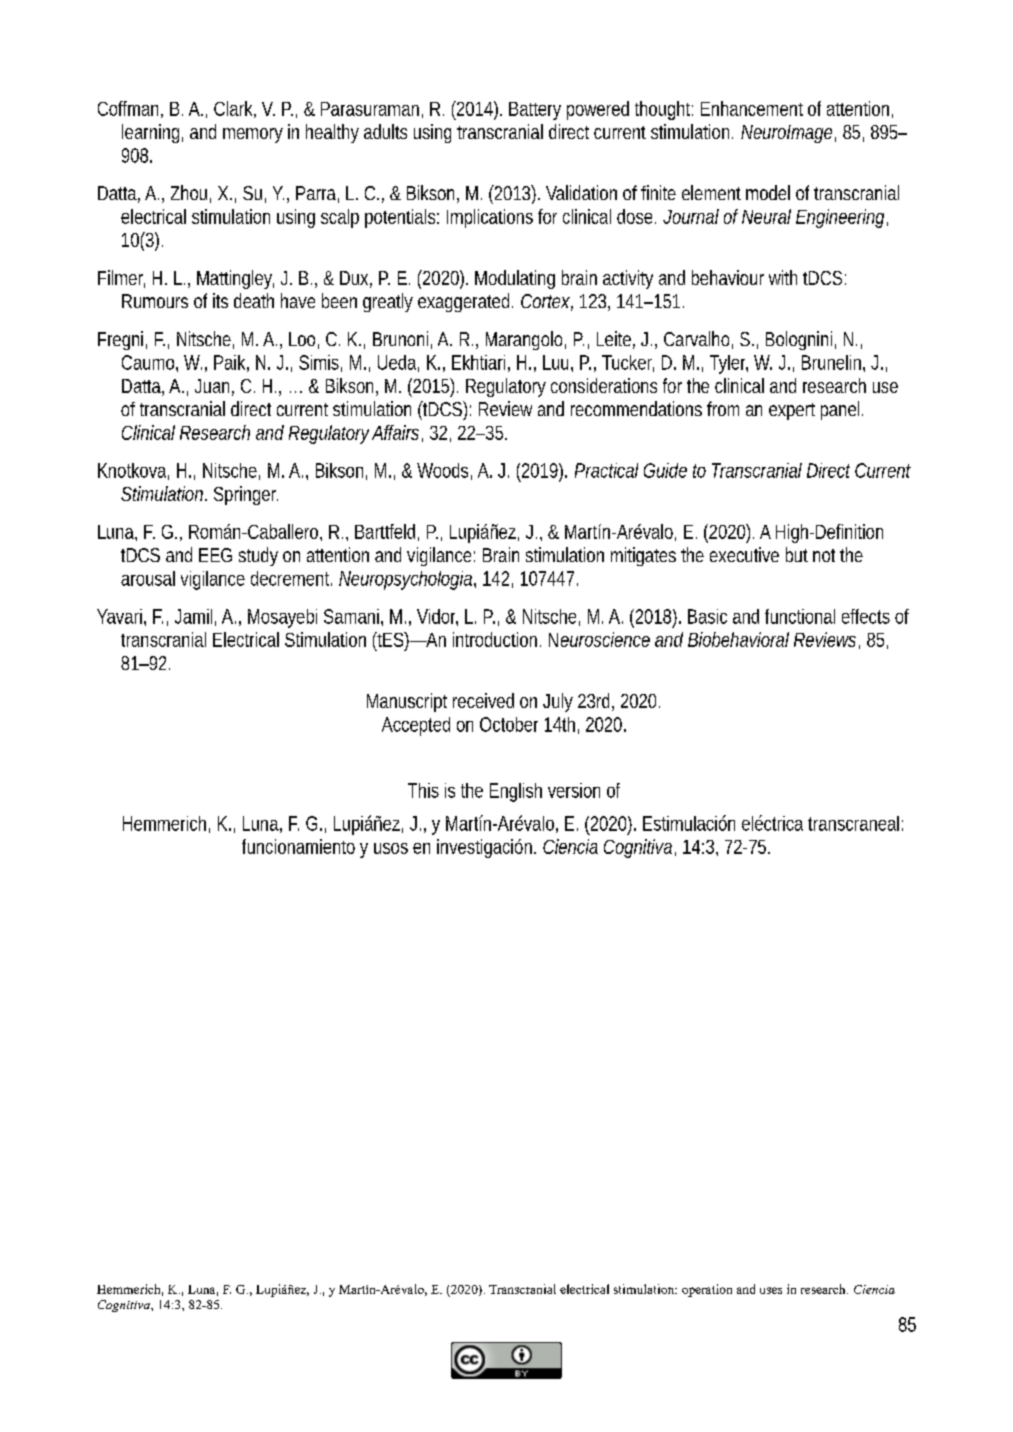 This screenshot has width=1013, height=1432. I want to click on operation, so click(707, 1290).
